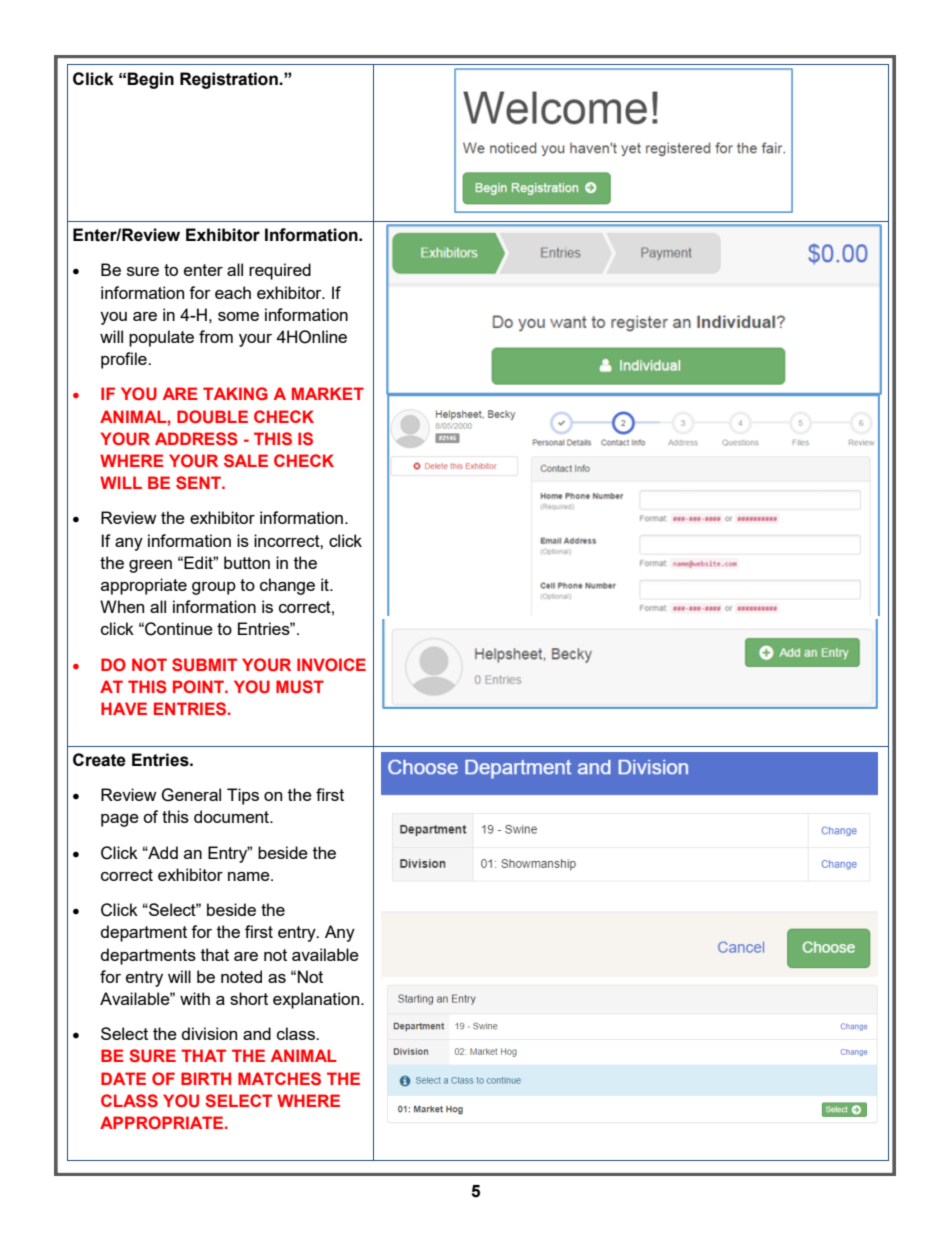 The height and width of the document is (1233, 952). What do you see at coordinates (230, 80) in the document?
I see `Registration` at bounding box center [230, 80].
